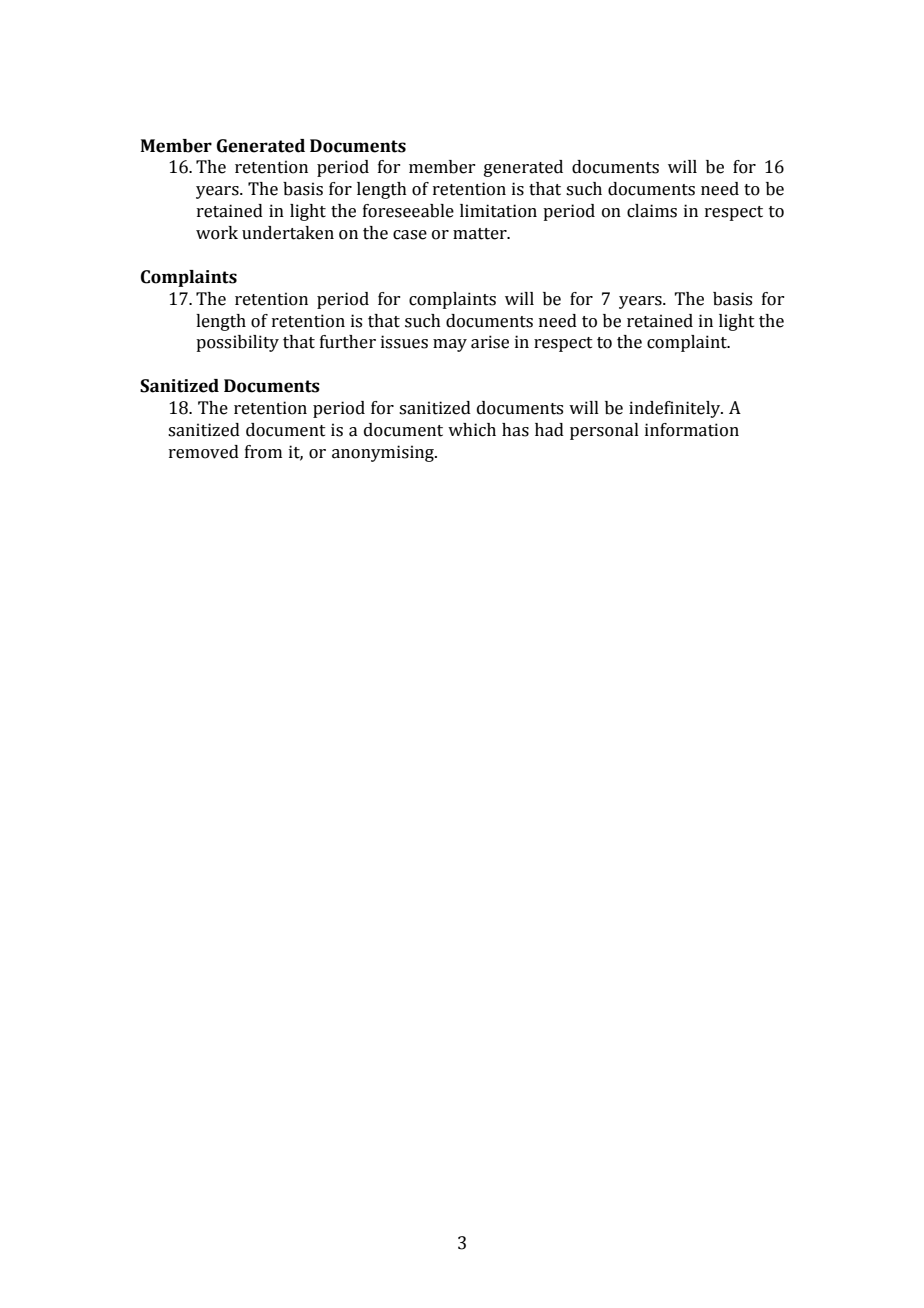  What do you see at coordinates (652, 211) in the document?
I see `claims` at bounding box center [652, 211].
